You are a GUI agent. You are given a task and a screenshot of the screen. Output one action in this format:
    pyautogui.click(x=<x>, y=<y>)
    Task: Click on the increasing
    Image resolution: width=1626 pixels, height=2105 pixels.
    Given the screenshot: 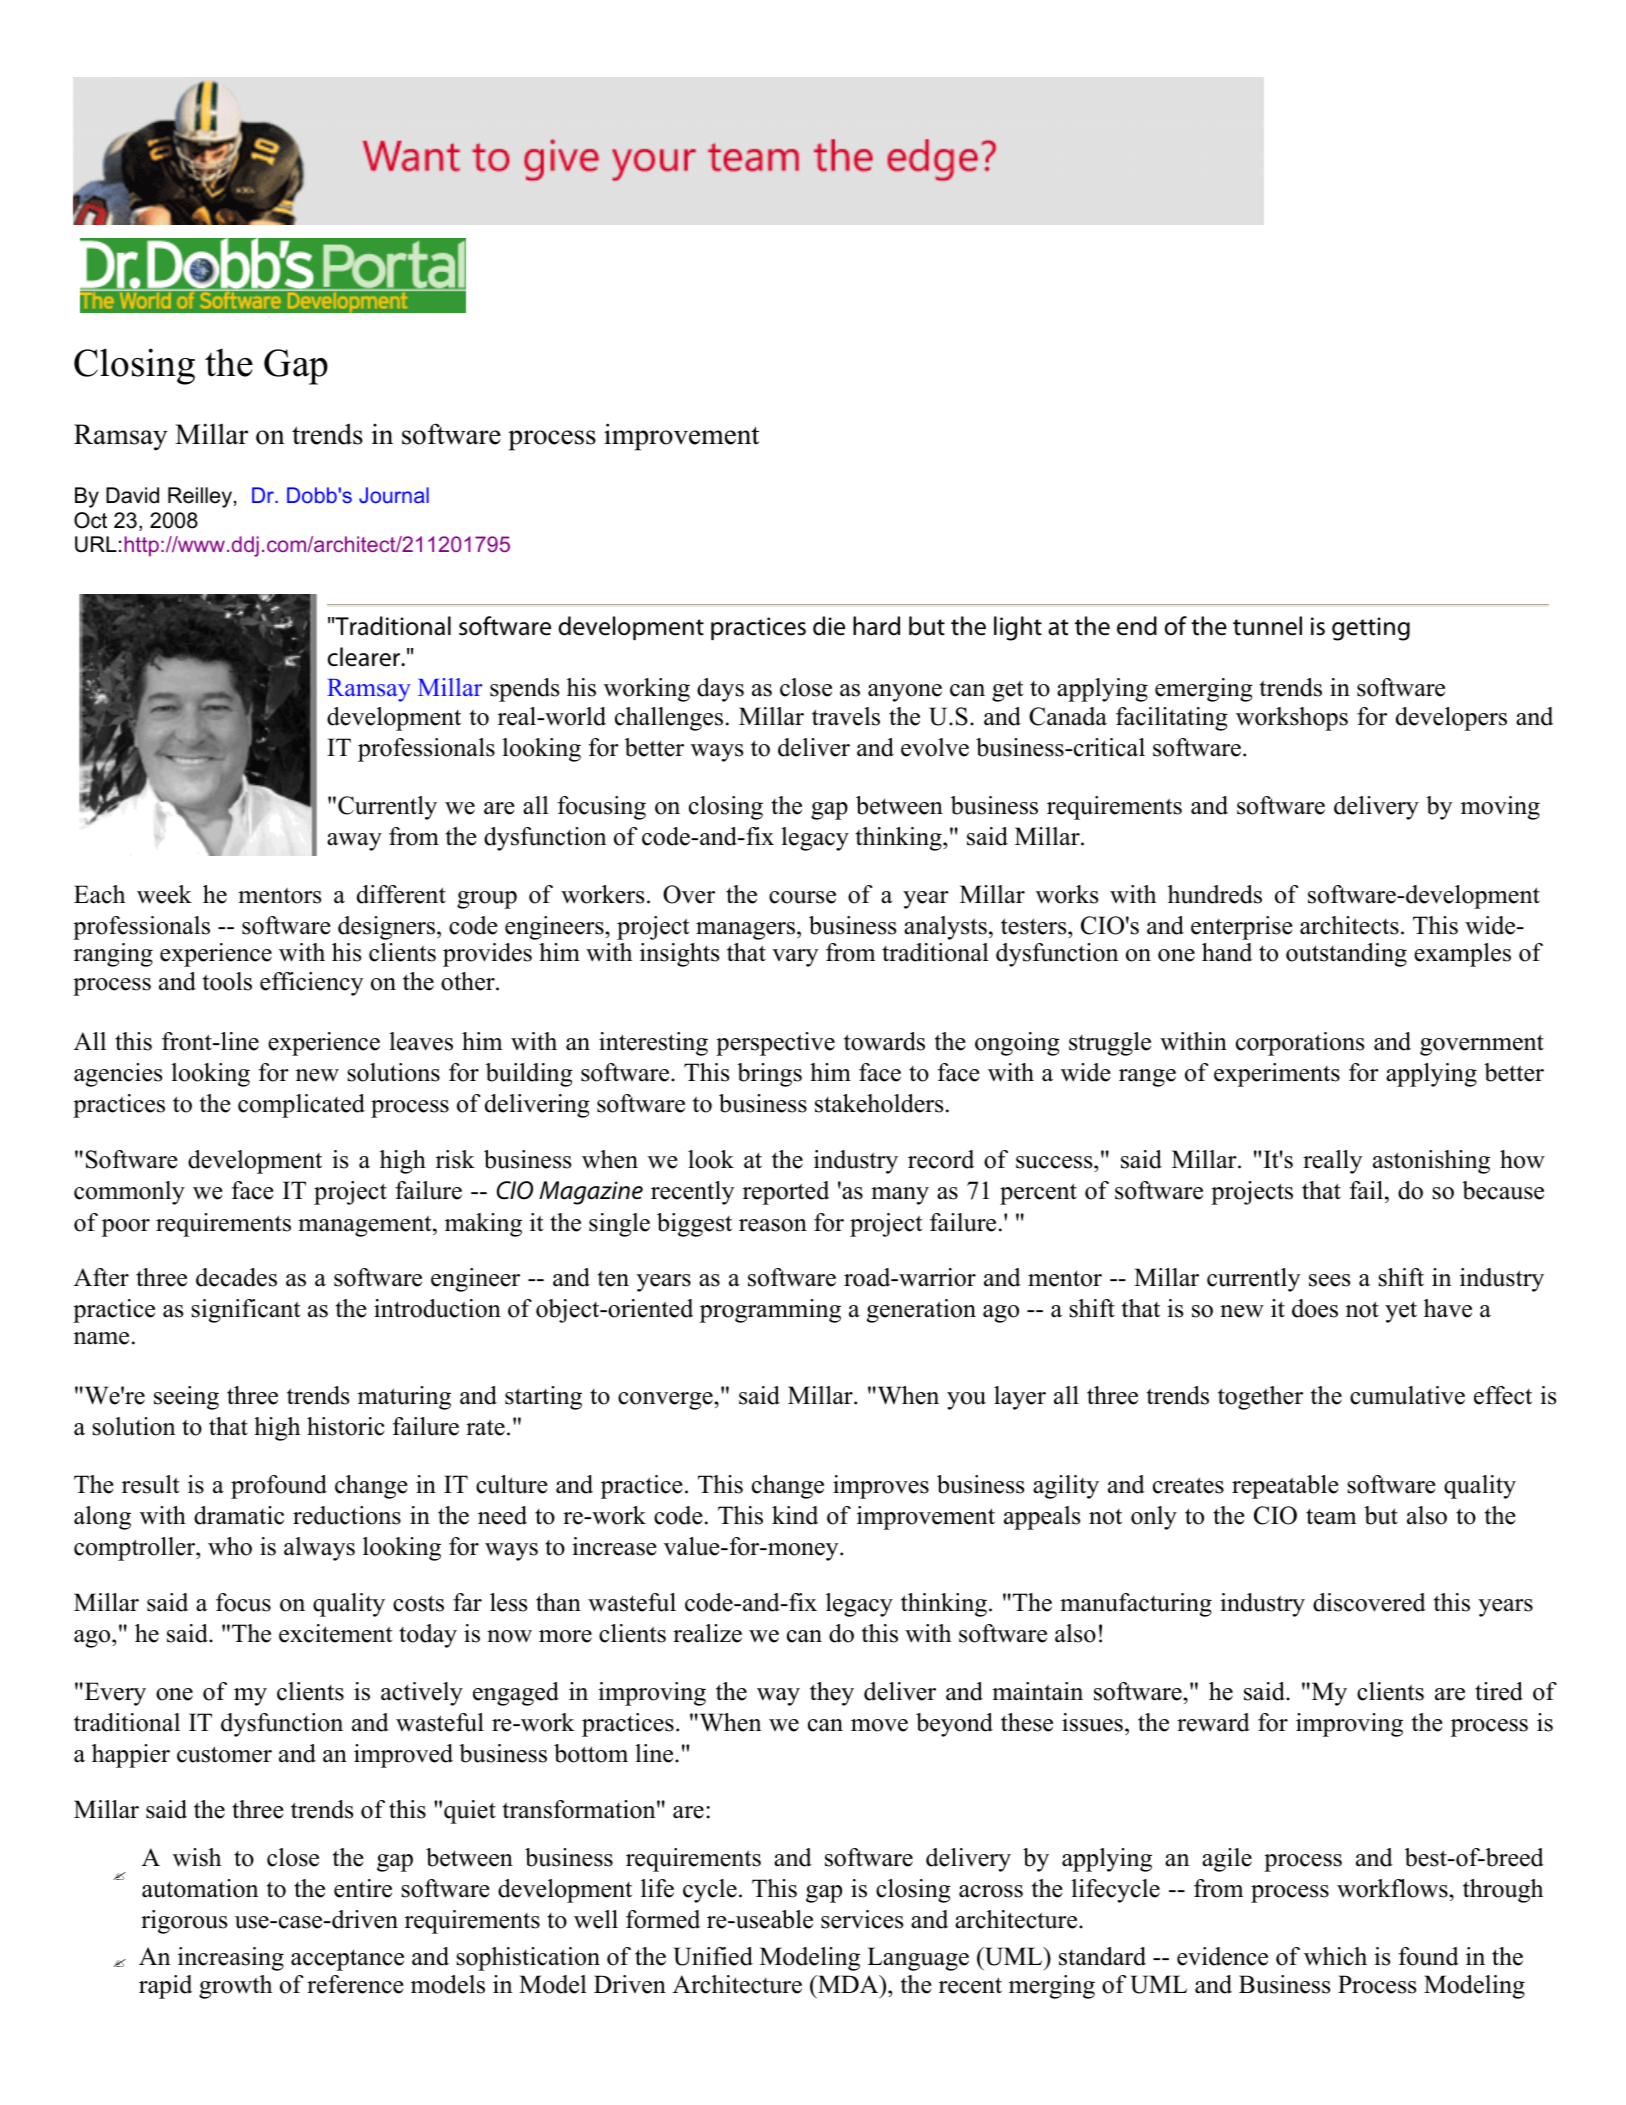 What is the action you would take?
    pyautogui.click(x=231, y=1959)
